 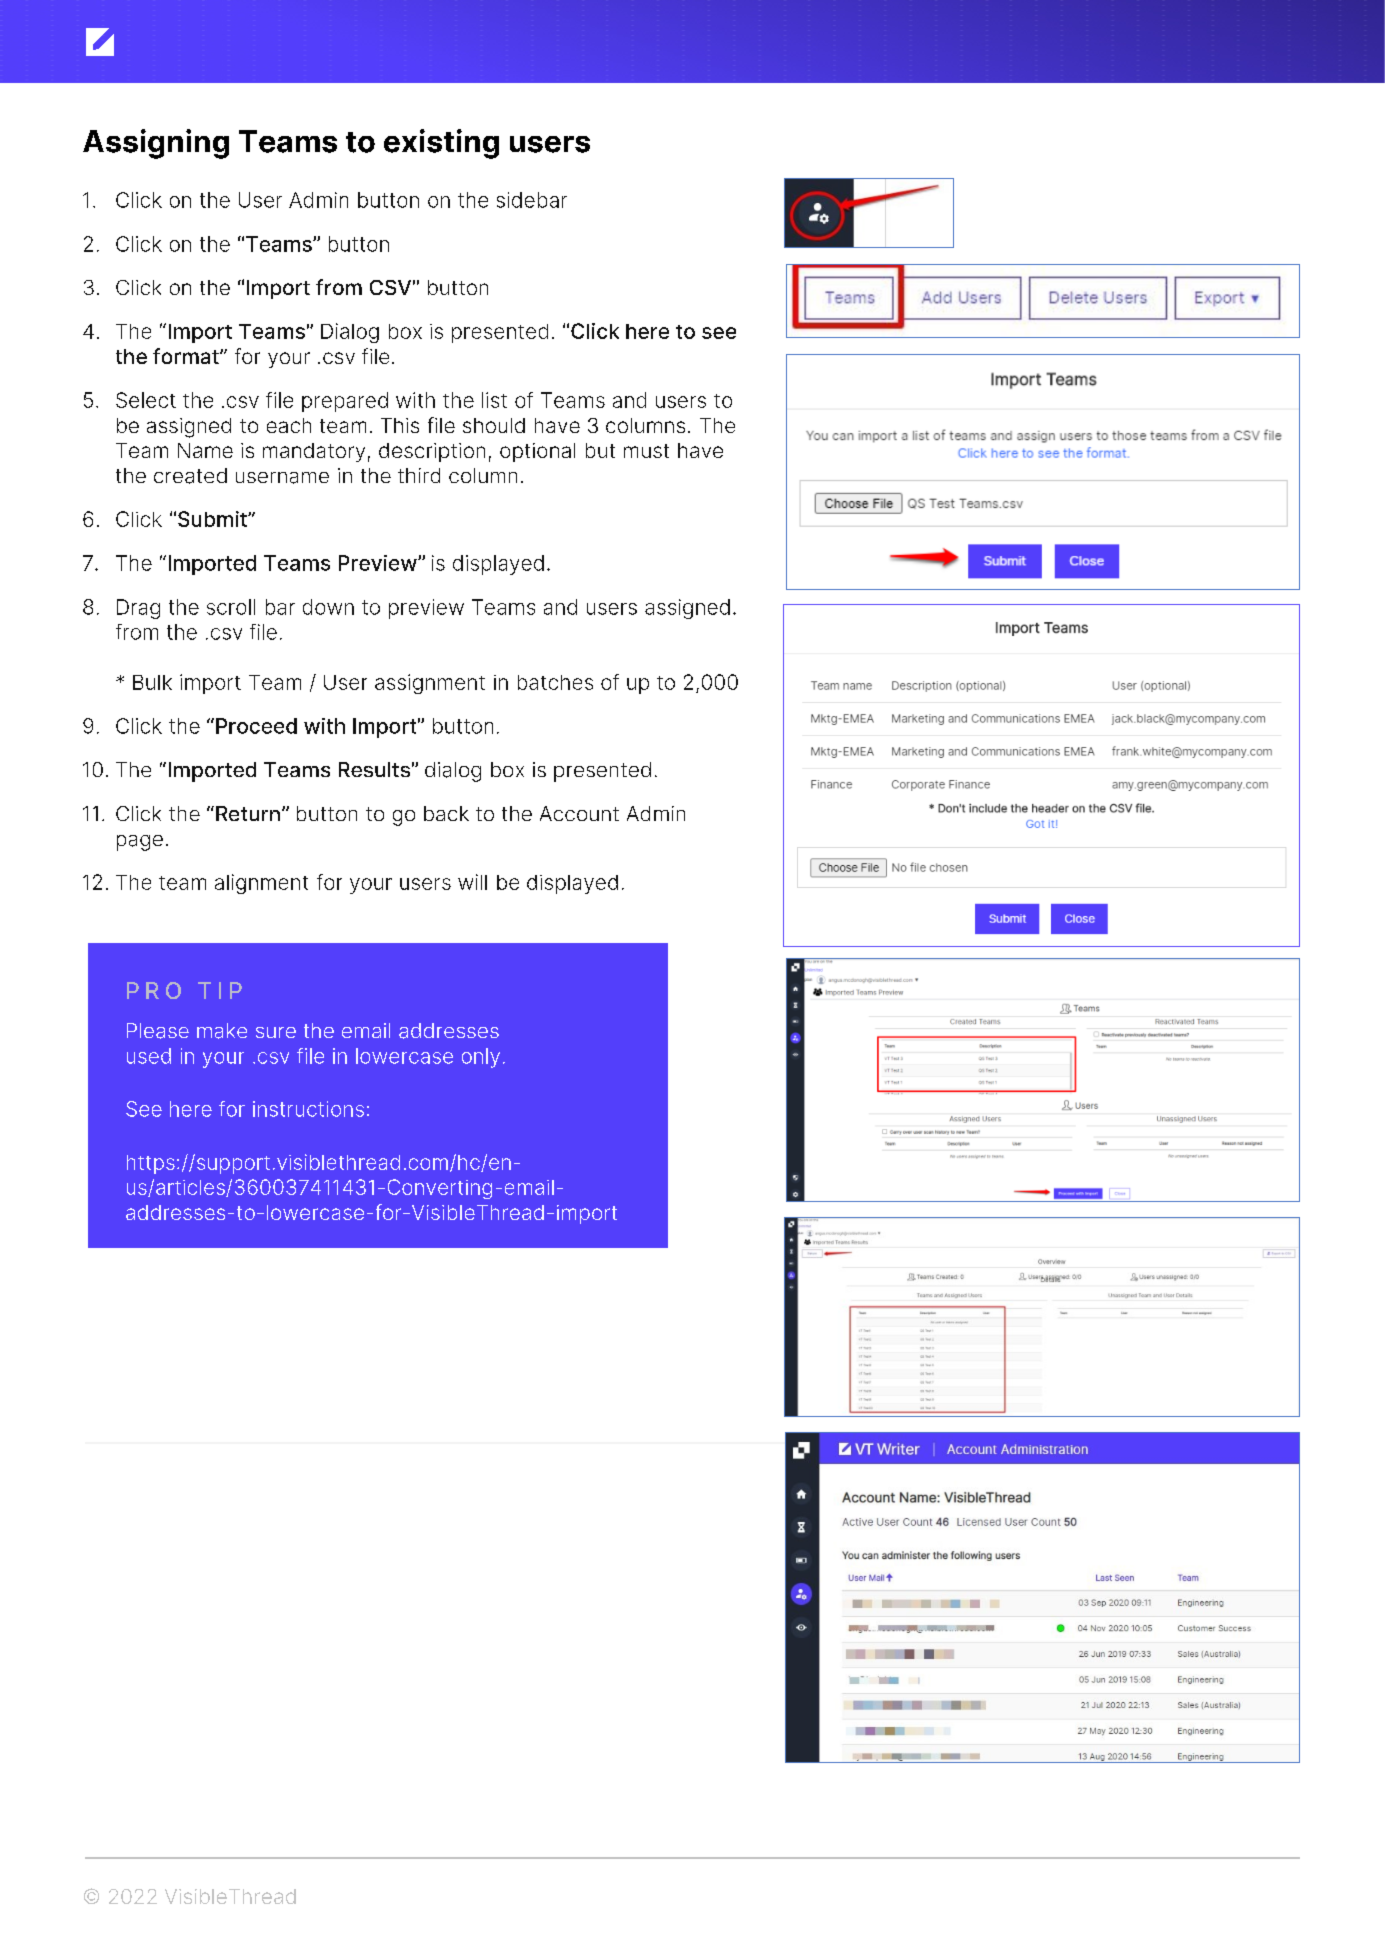 I want to click on back, so click(x=446, y=813).
